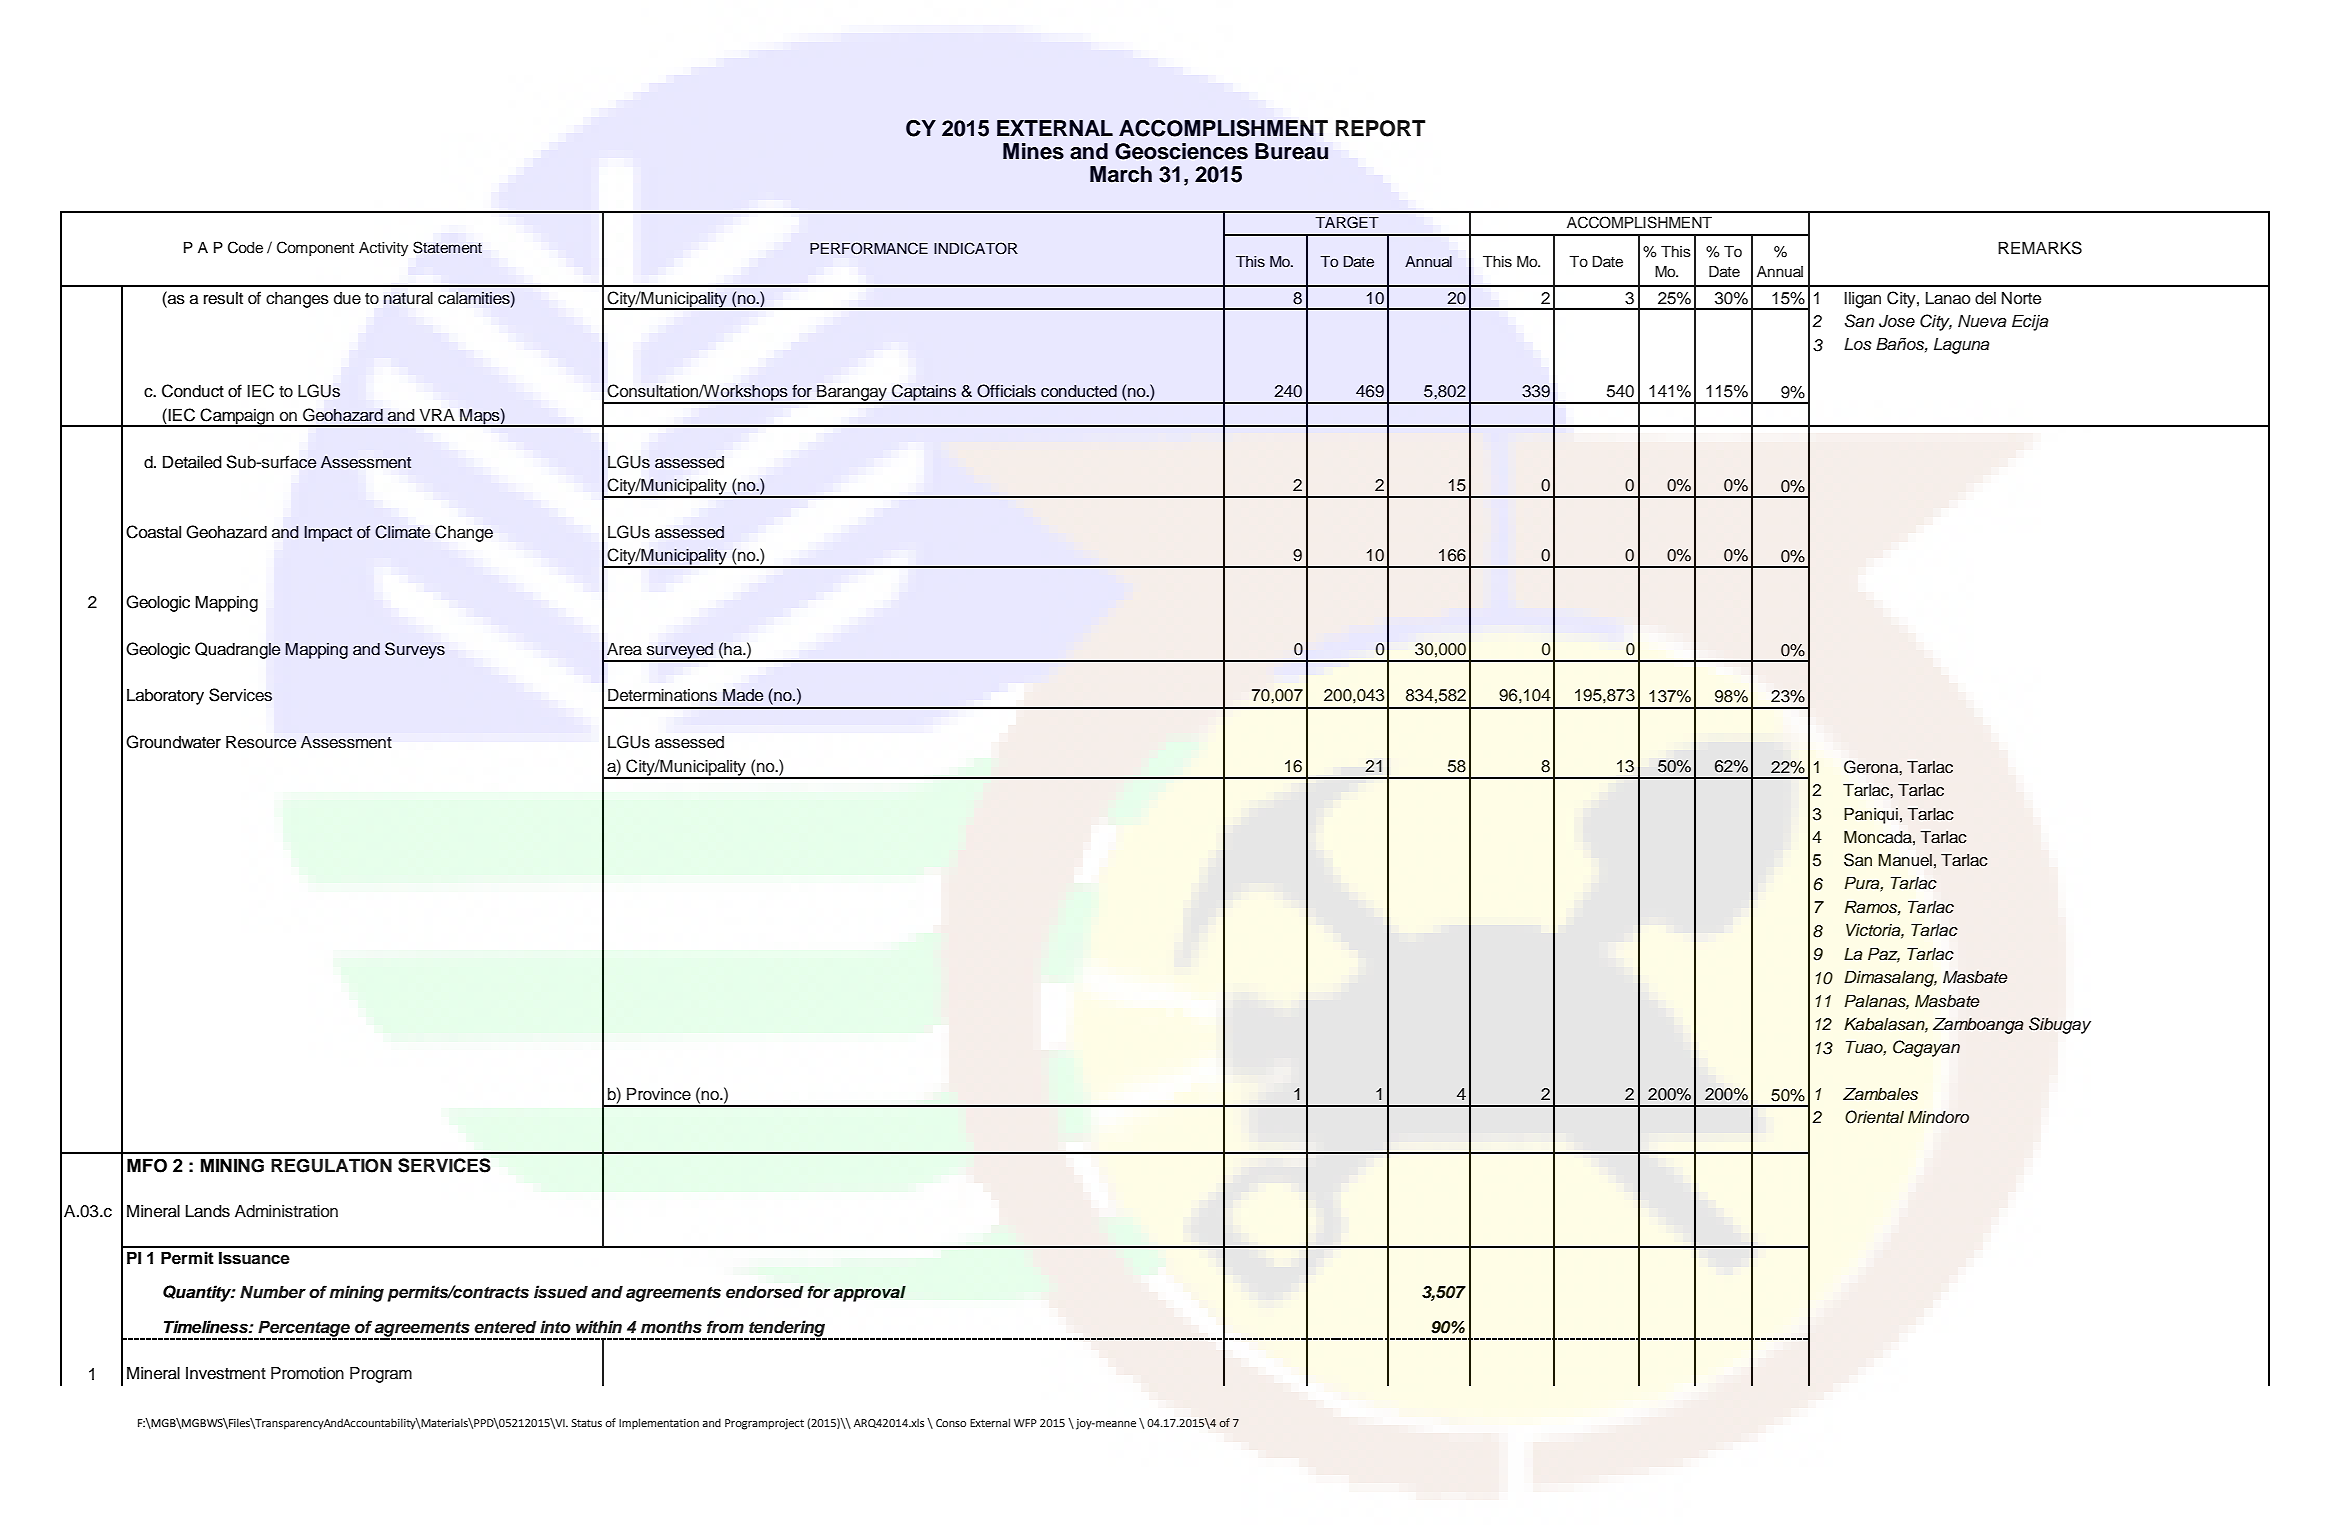  What do you see at coordinates (331, 1165) in the image?
I see `REGULATION` at bounding box center [331, 1165].
